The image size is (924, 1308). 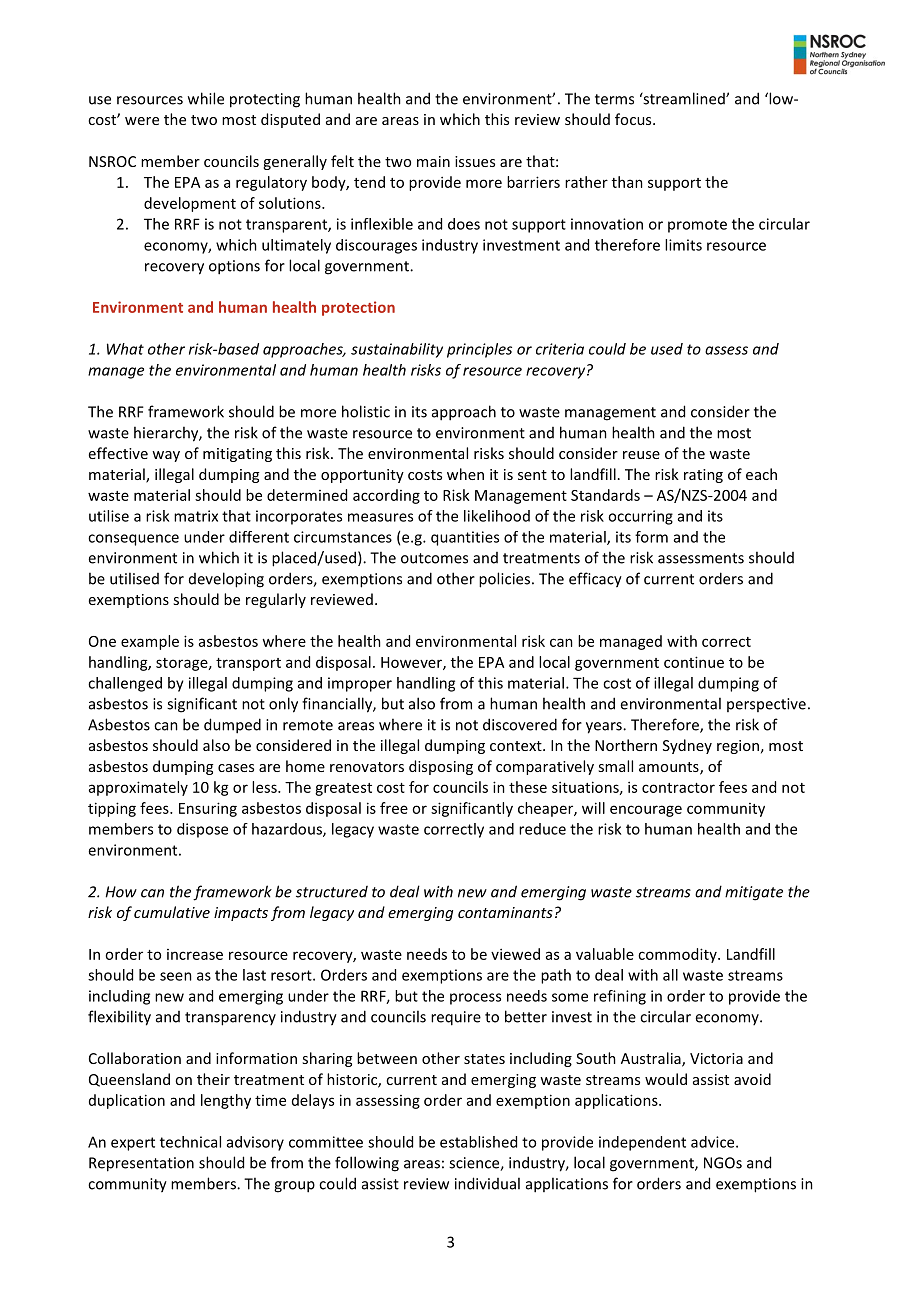 What do you see at coordinates (434, 558) in the page?
I see `outcomes` at bounding box center [434, 558].
